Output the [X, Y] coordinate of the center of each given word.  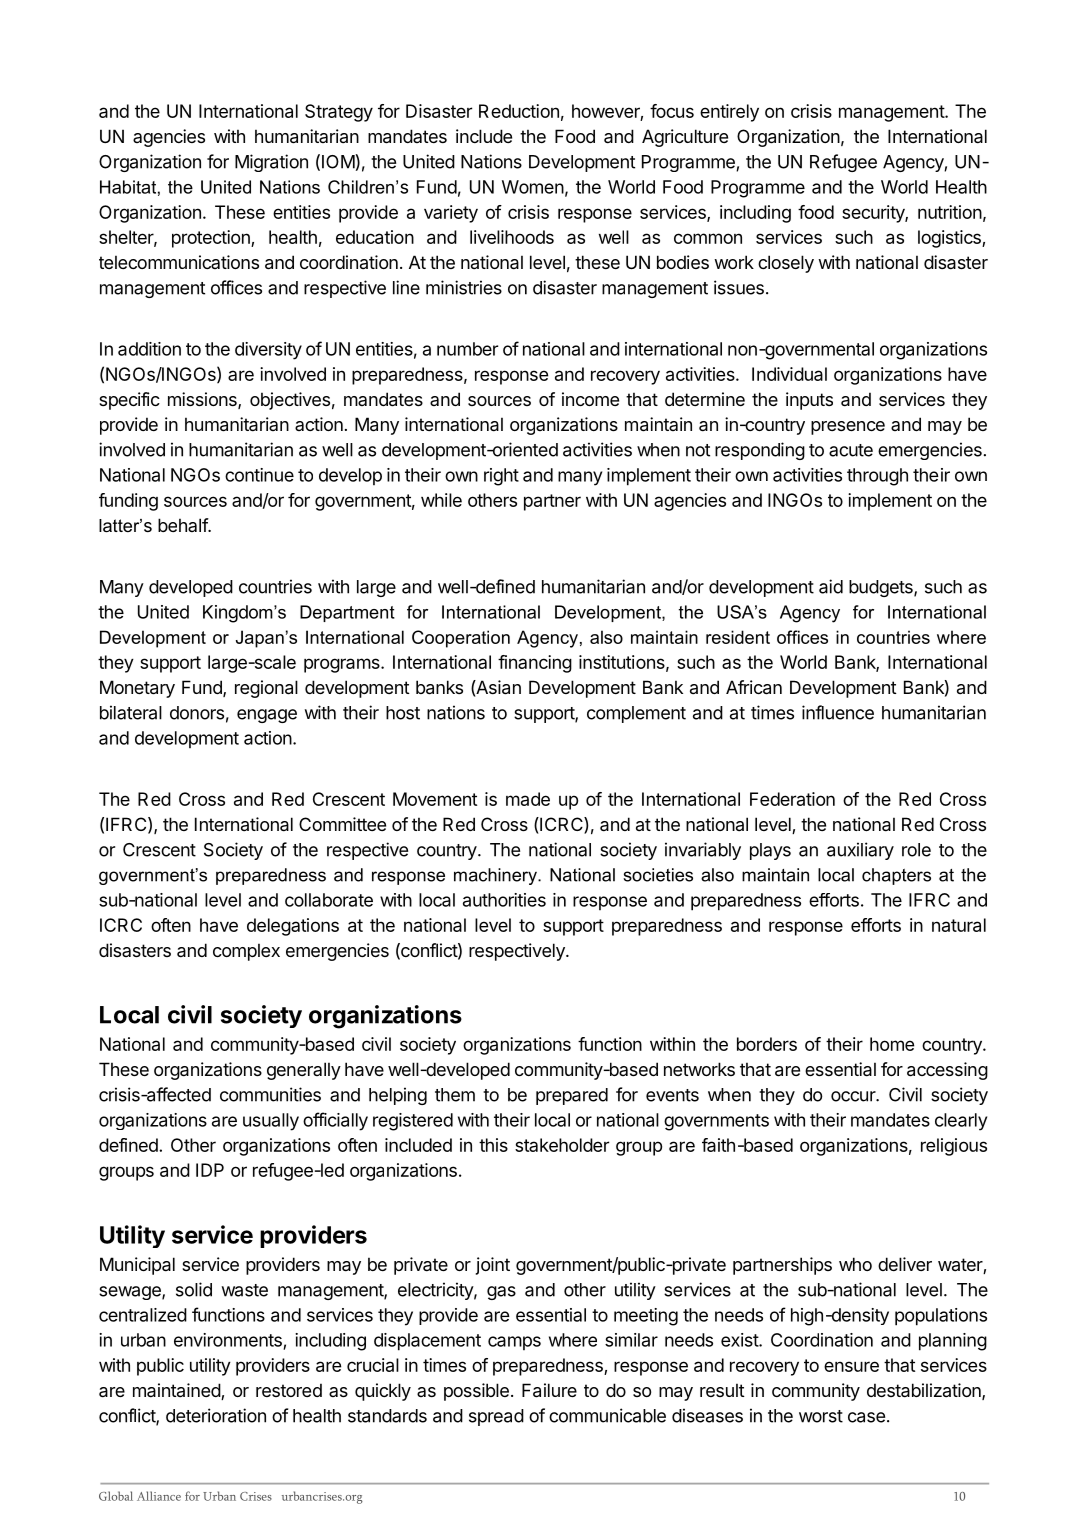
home [892, 1044]
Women [533, 187]
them [455, 1095]
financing [535, 664]
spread [496, 1417]
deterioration [216, 1415]
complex [246, 952]
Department [347, 613]
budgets [882, 588]
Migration [271, 163]
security [874, 214]
